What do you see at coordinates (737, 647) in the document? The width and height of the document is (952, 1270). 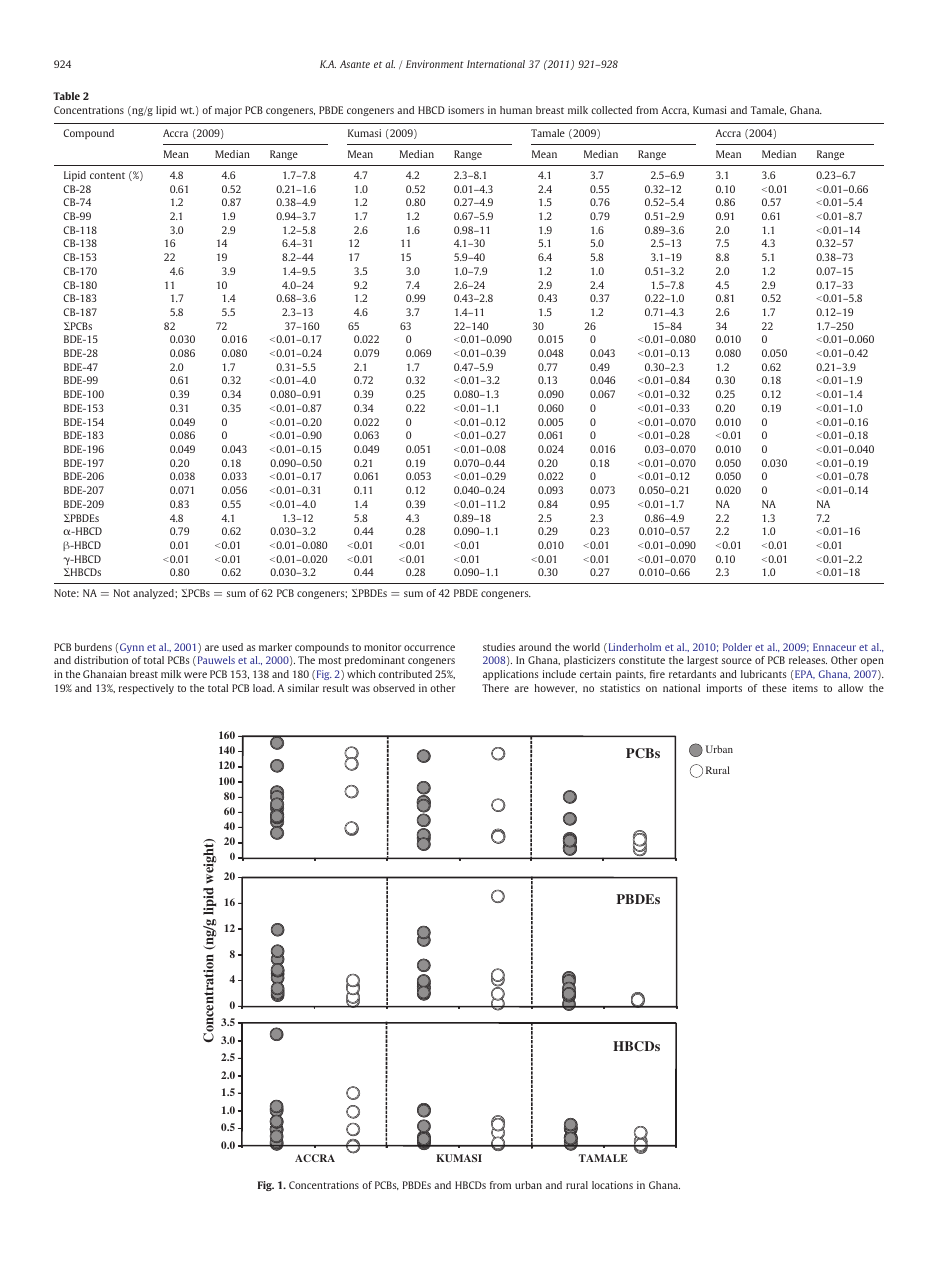 I see `Polder` at bounding box center [737, 647].
